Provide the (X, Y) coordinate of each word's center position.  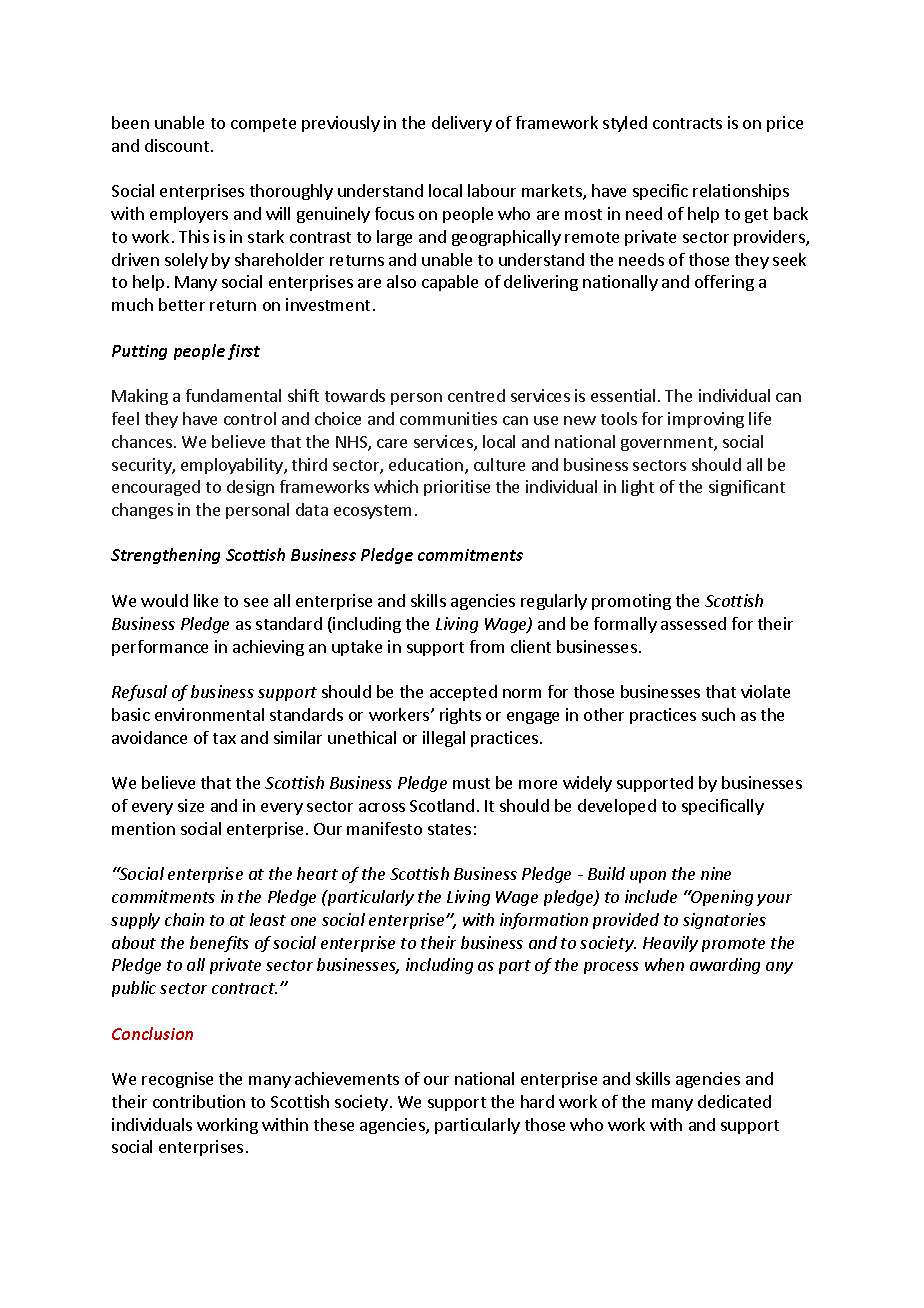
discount (177, 145)
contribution (199, 1101)
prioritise (457, 488)
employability (233, 466)
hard (537, 1101)
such (718, 714)
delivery (462, 124)
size (191, 805)
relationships (741, 192)
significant (747, 488)
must (471, 783)
